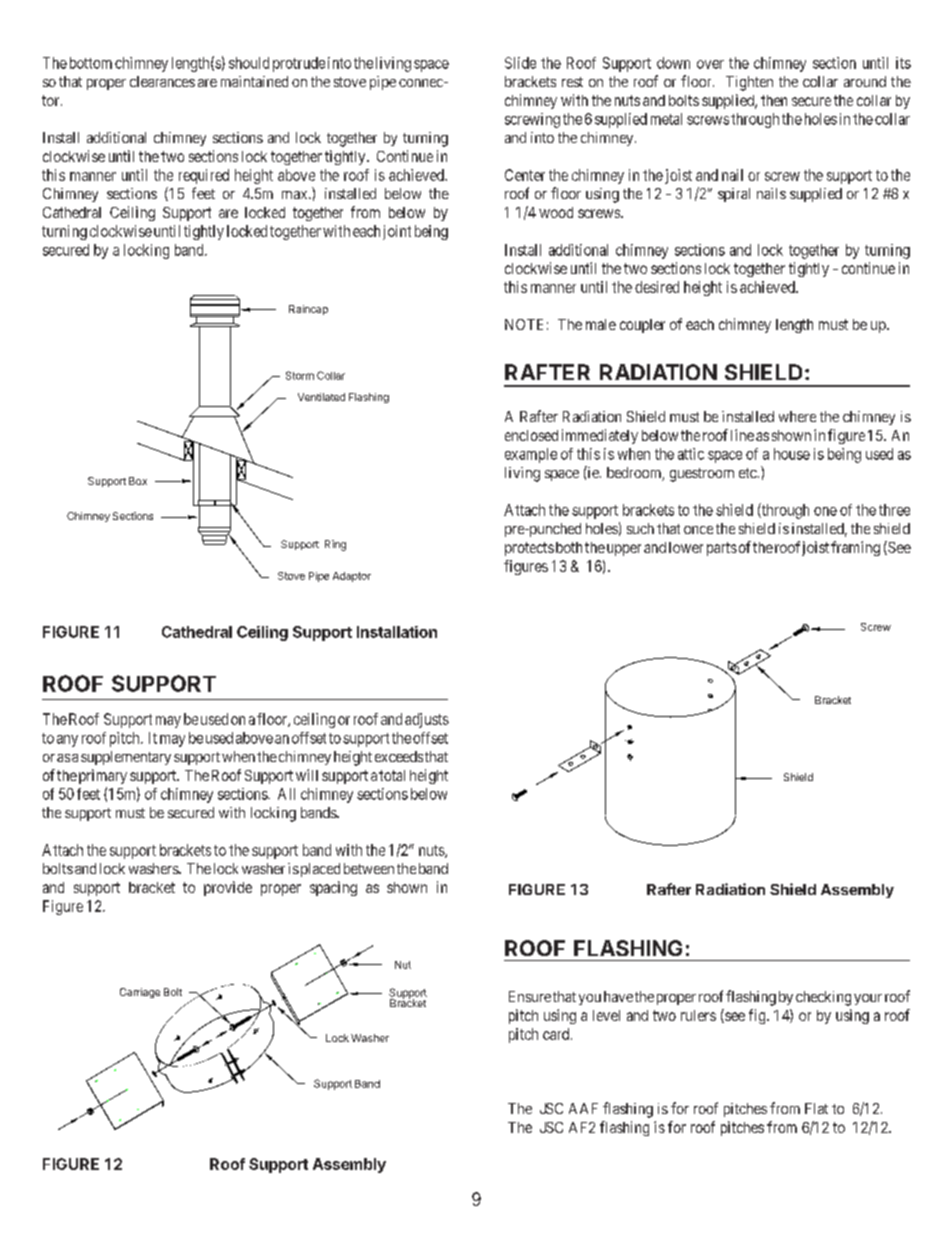  I want to click on then, so click(774, 100).
